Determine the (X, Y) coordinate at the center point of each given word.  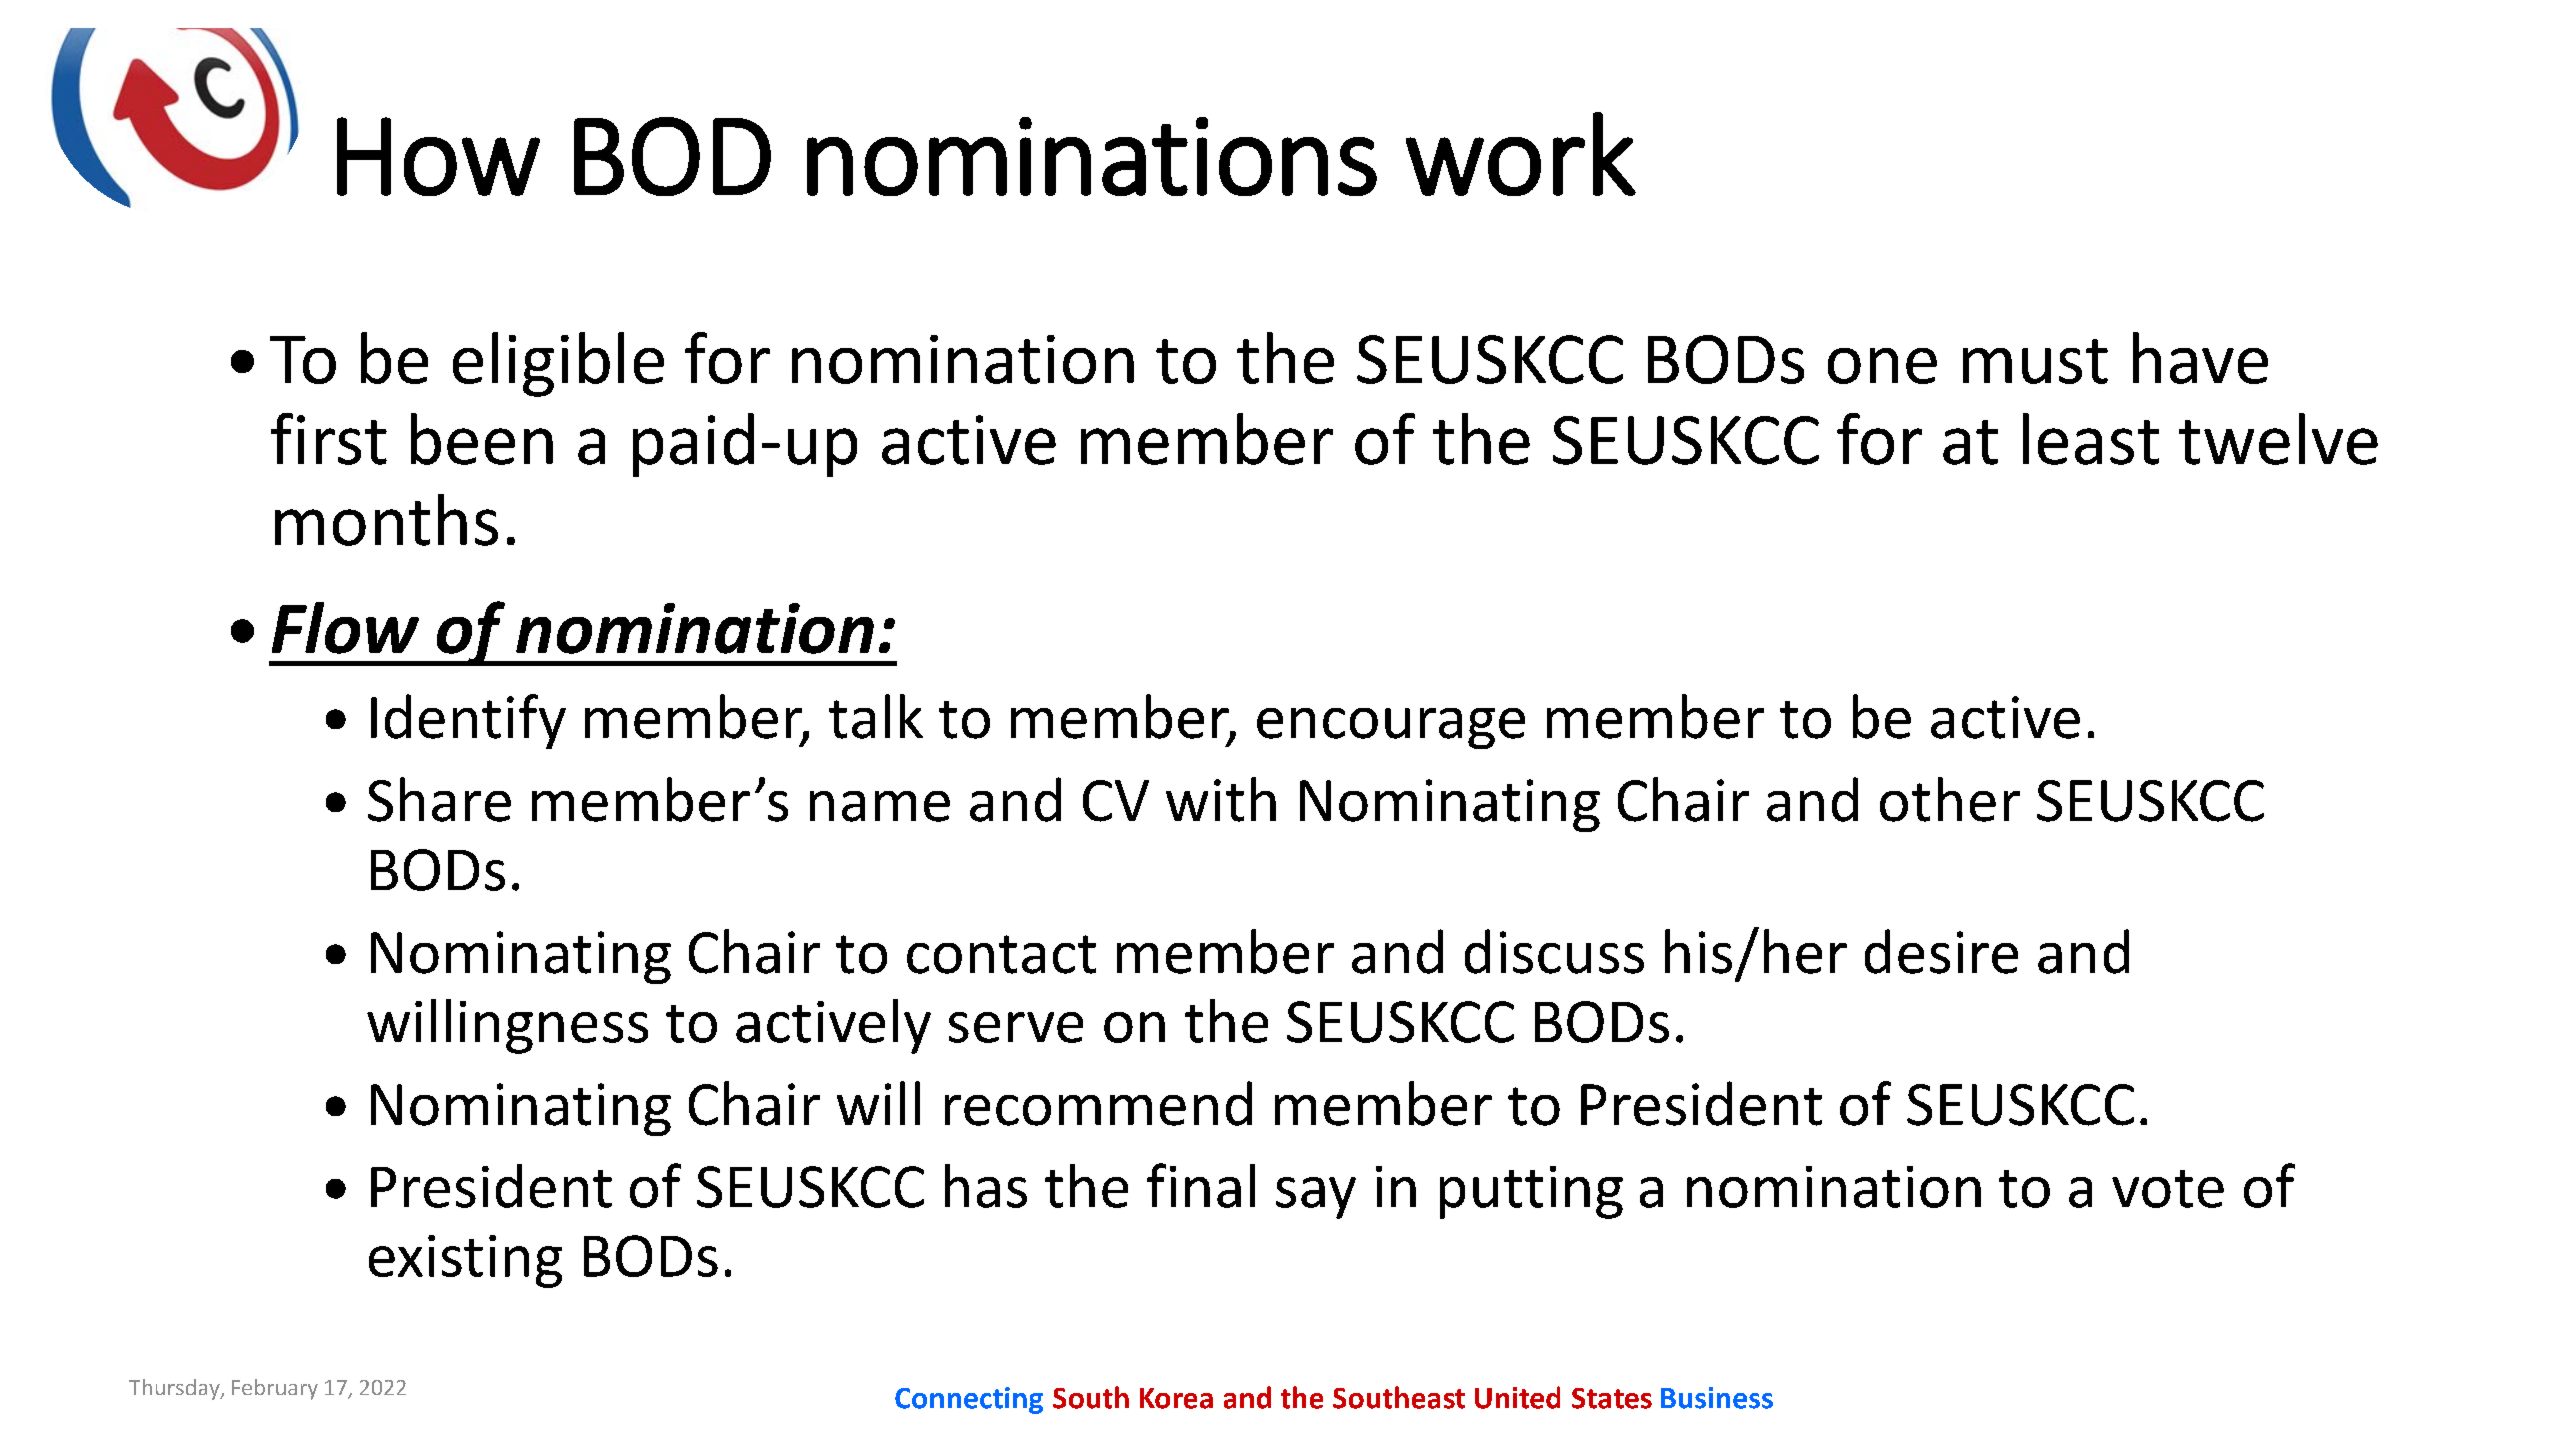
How (438, 156)
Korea (1176, 1398)
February (275, 1389)
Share (439, 799)
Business (1717, 1398)
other (1950, 799)
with (1221, 799)
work (1521, 154)
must (2035, 361)
